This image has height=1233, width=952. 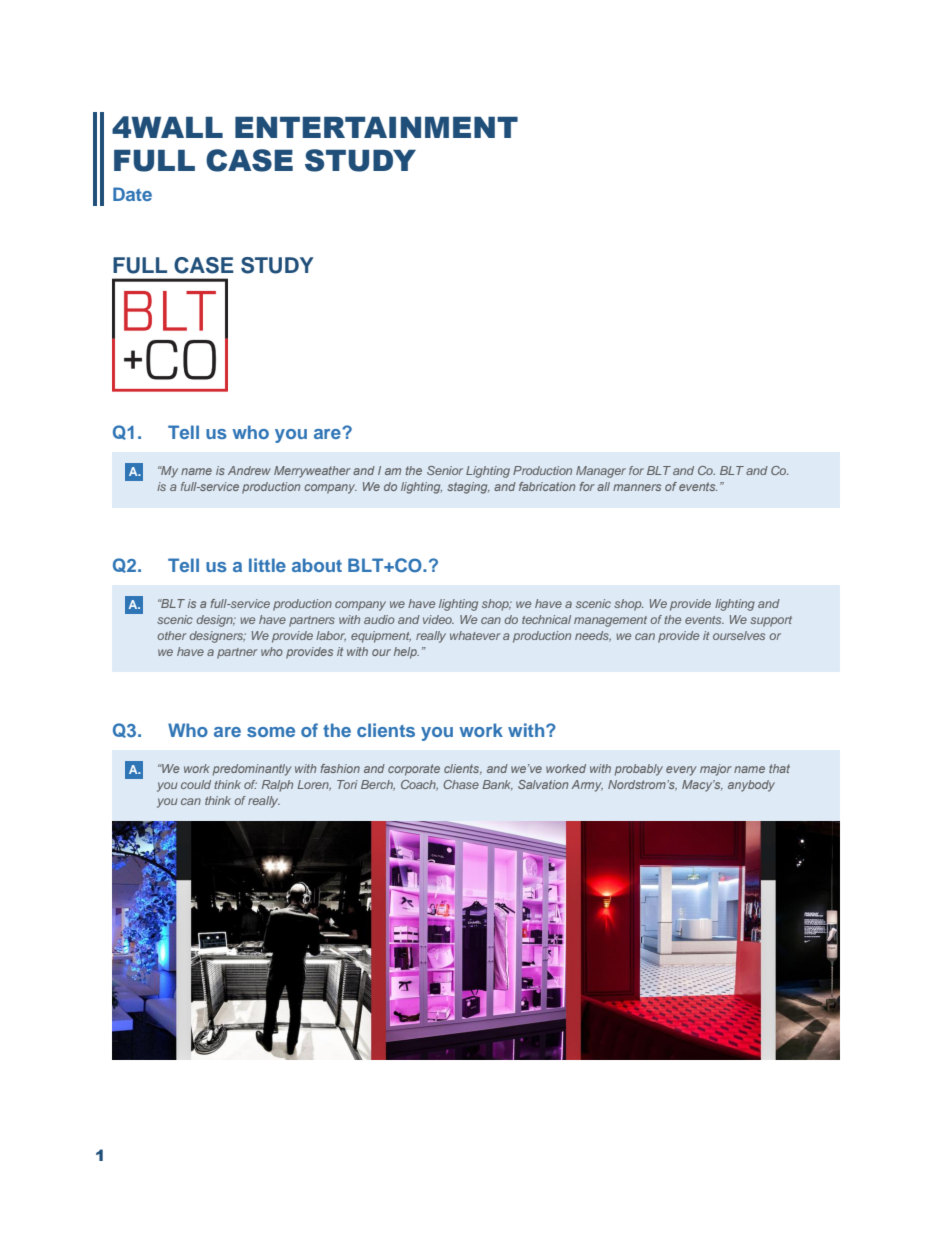 I want to click on staging, so click(x=468, y=488).
